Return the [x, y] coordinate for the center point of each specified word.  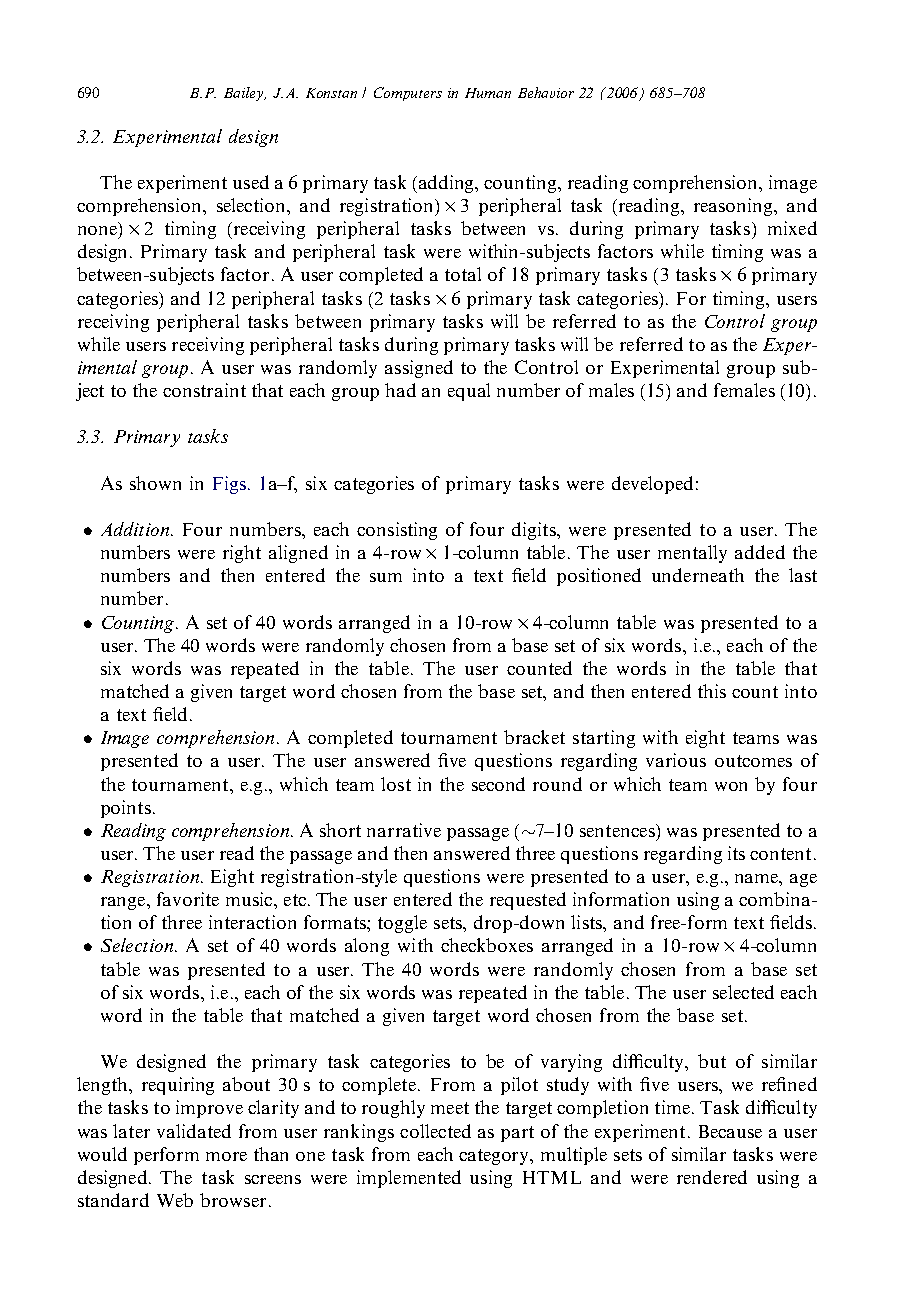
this [712, 691]
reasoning [735, 207]
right [242, 554]
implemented [409, 1179]
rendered [712, 1177]
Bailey [245, 94]
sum [386, 577]
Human [488, 93]
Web [175, 1200]
